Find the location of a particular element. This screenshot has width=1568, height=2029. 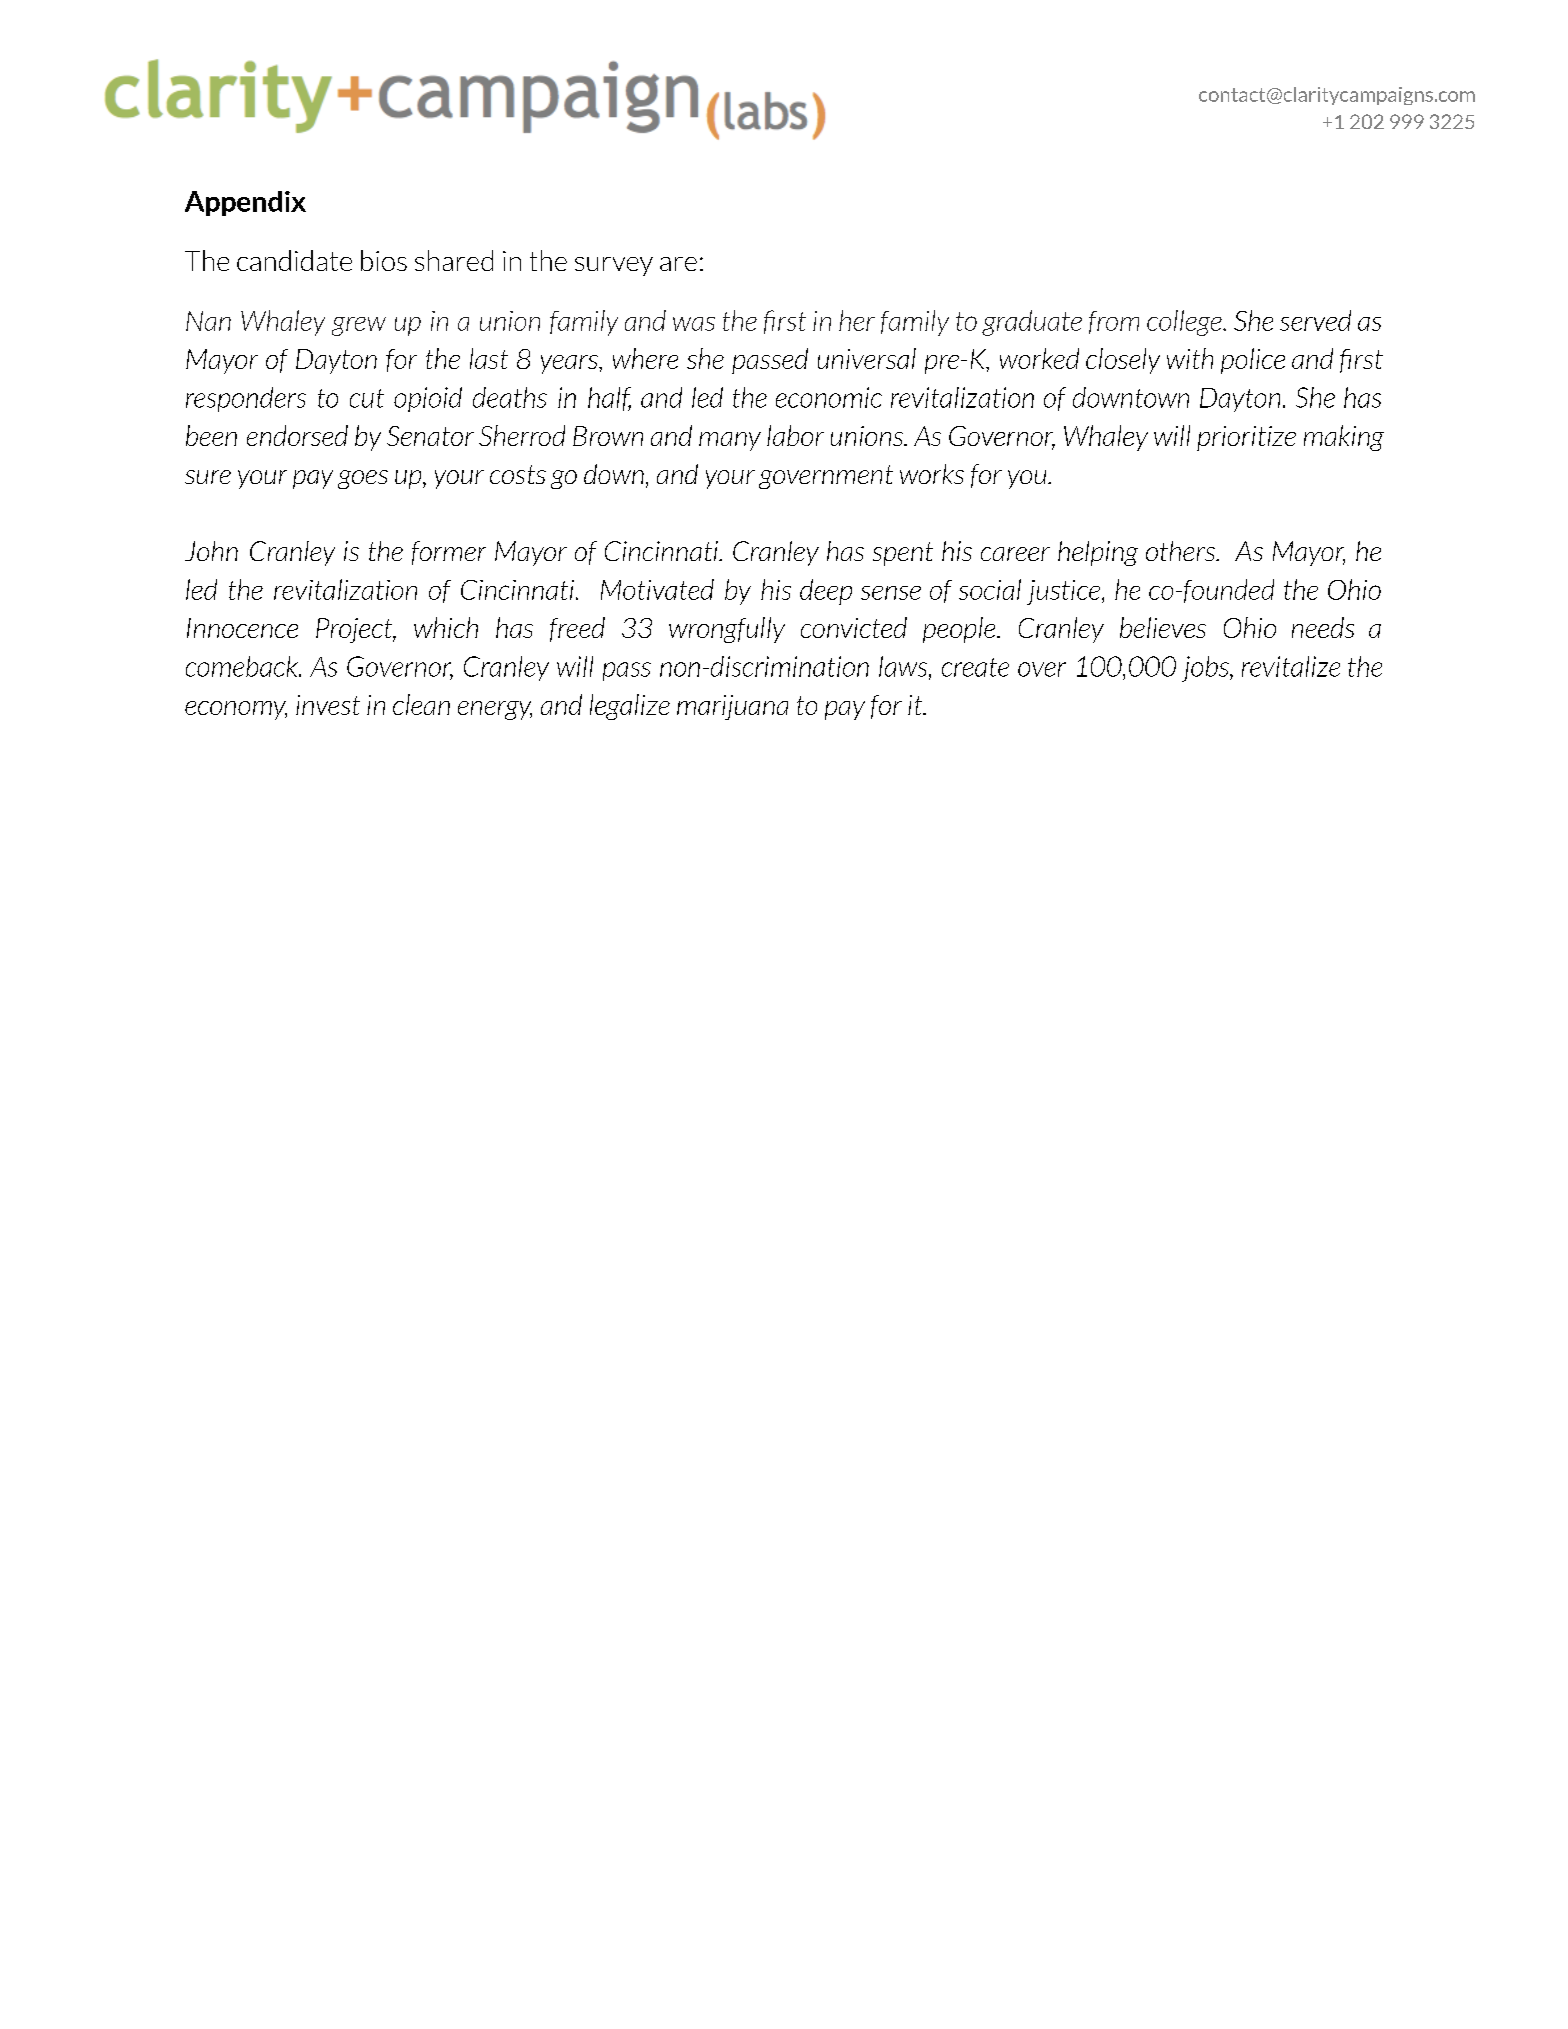

college is located at coordinates (1185, 323).
